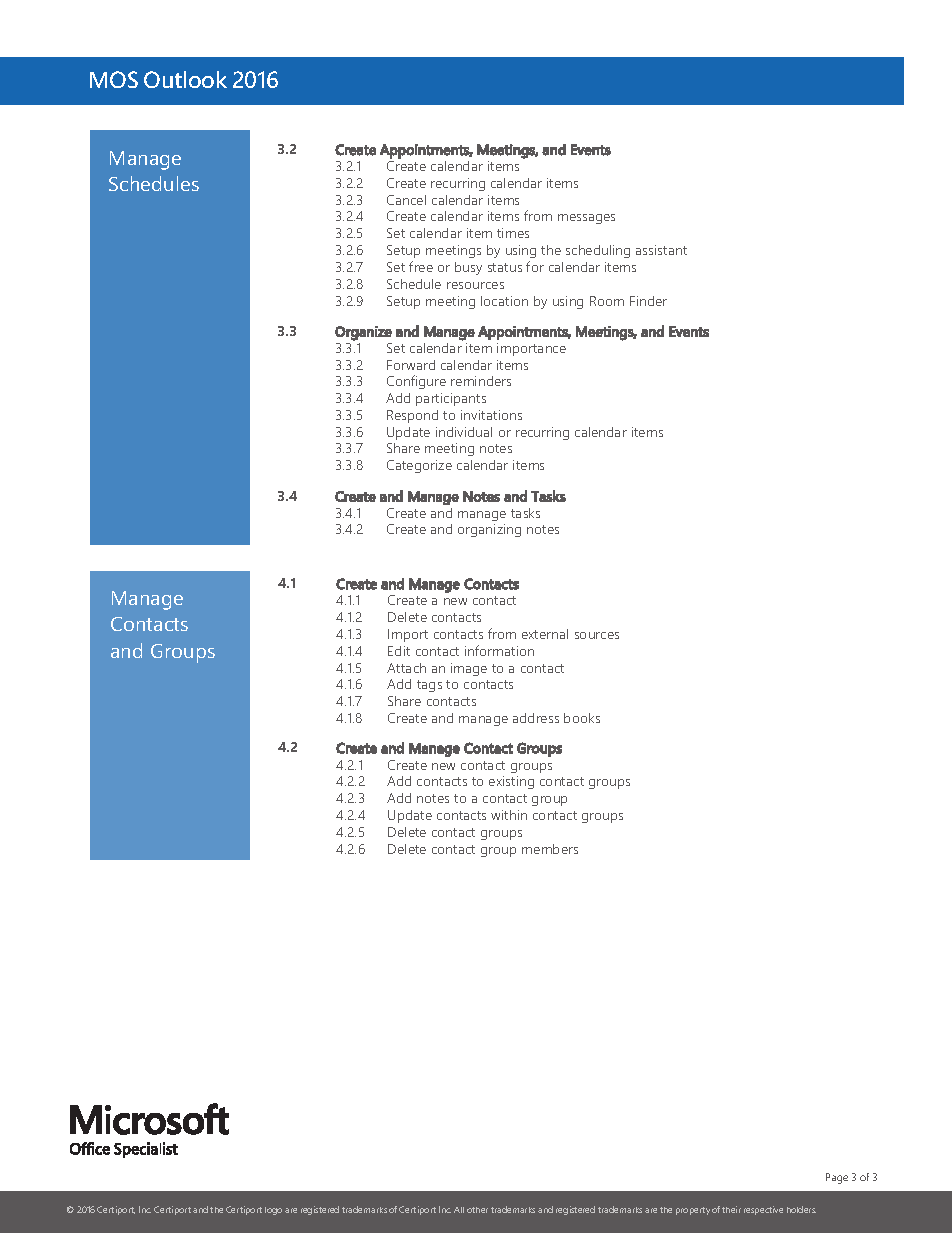 The image size is (952, 1233). I want to click on within, so click(509, 815).
